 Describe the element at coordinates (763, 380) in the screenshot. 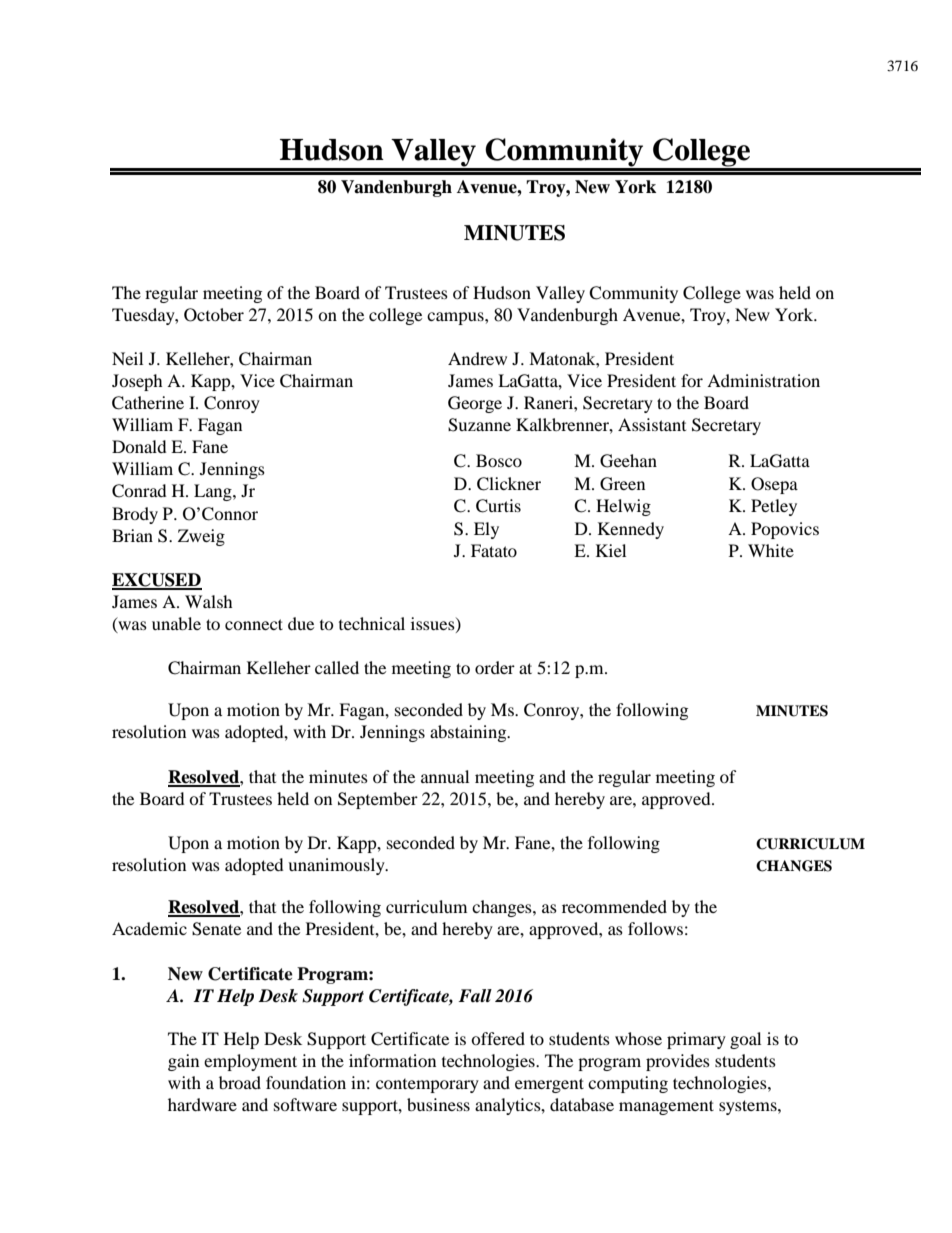

I see `Administration` at that location.
